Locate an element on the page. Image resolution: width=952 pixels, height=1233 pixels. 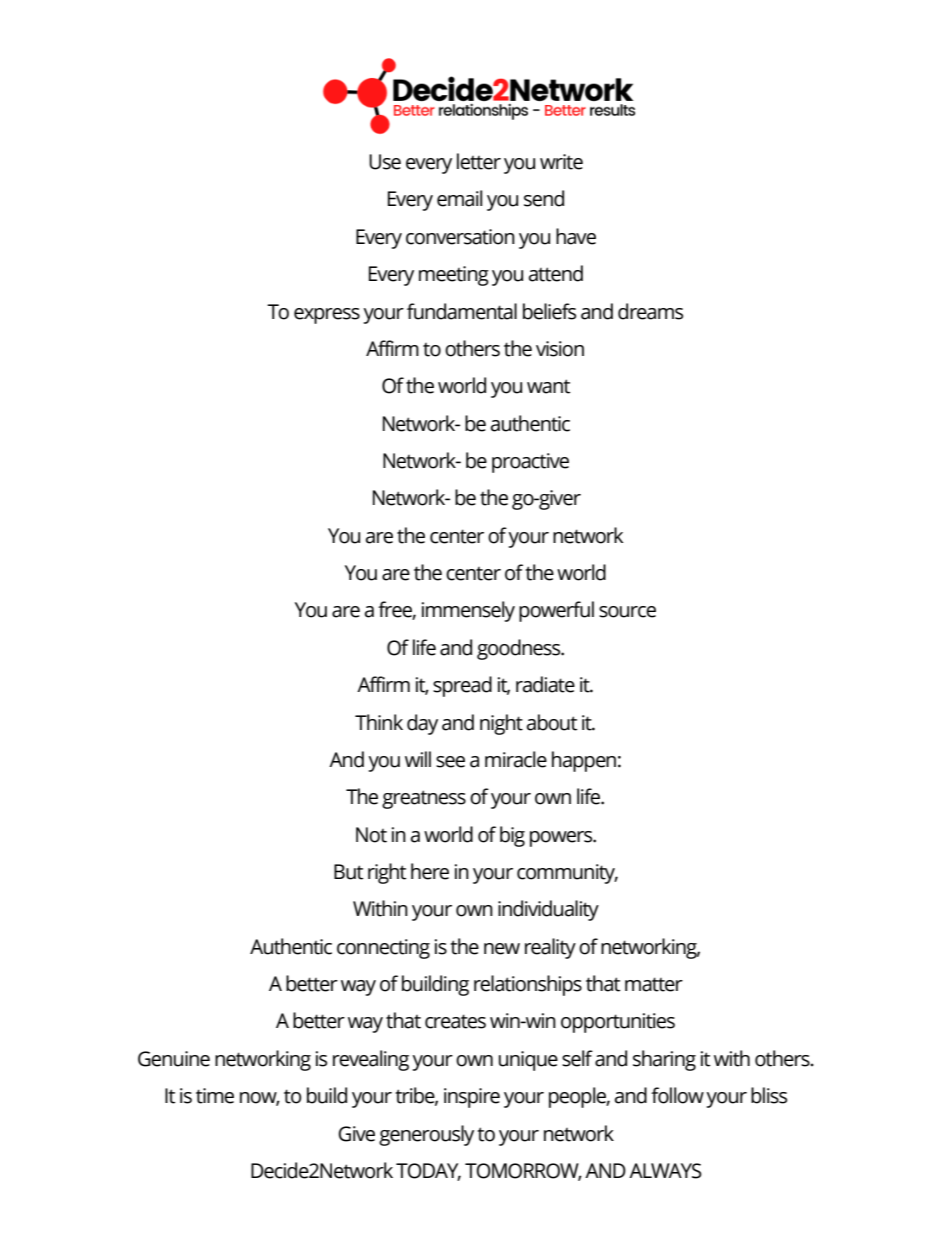
source is located at coordinates (627, 612).
